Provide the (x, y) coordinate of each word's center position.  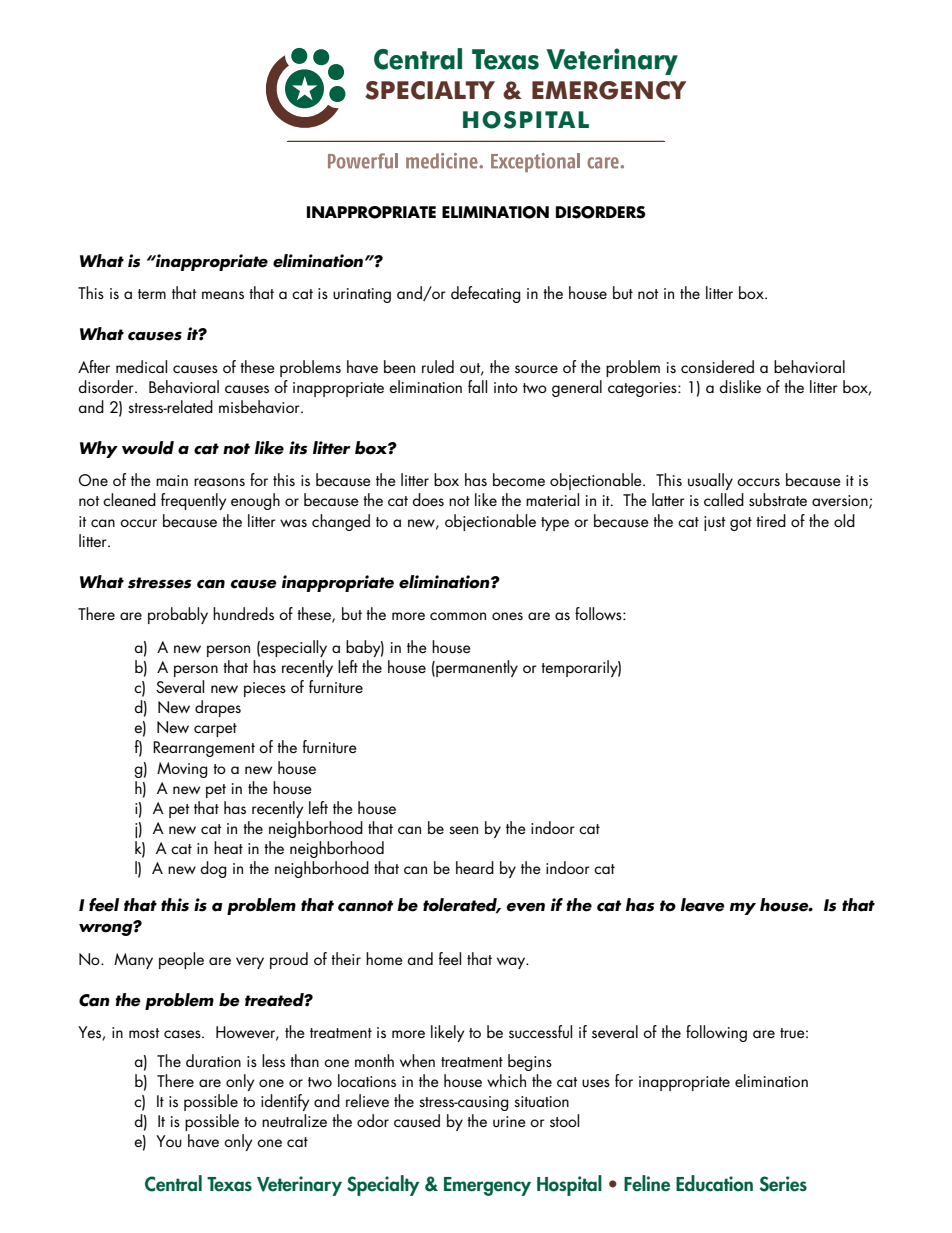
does (428, 499)
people (181, 960)
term (152, 294)
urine (509, 1122)
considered (717, 366)
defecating (486, 294)
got (741, 524)
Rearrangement (204, 749)
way (512, 963)
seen (463, 830)
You (169, 1141)
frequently (194, 501)
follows (599, 613)
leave (703, 905)
